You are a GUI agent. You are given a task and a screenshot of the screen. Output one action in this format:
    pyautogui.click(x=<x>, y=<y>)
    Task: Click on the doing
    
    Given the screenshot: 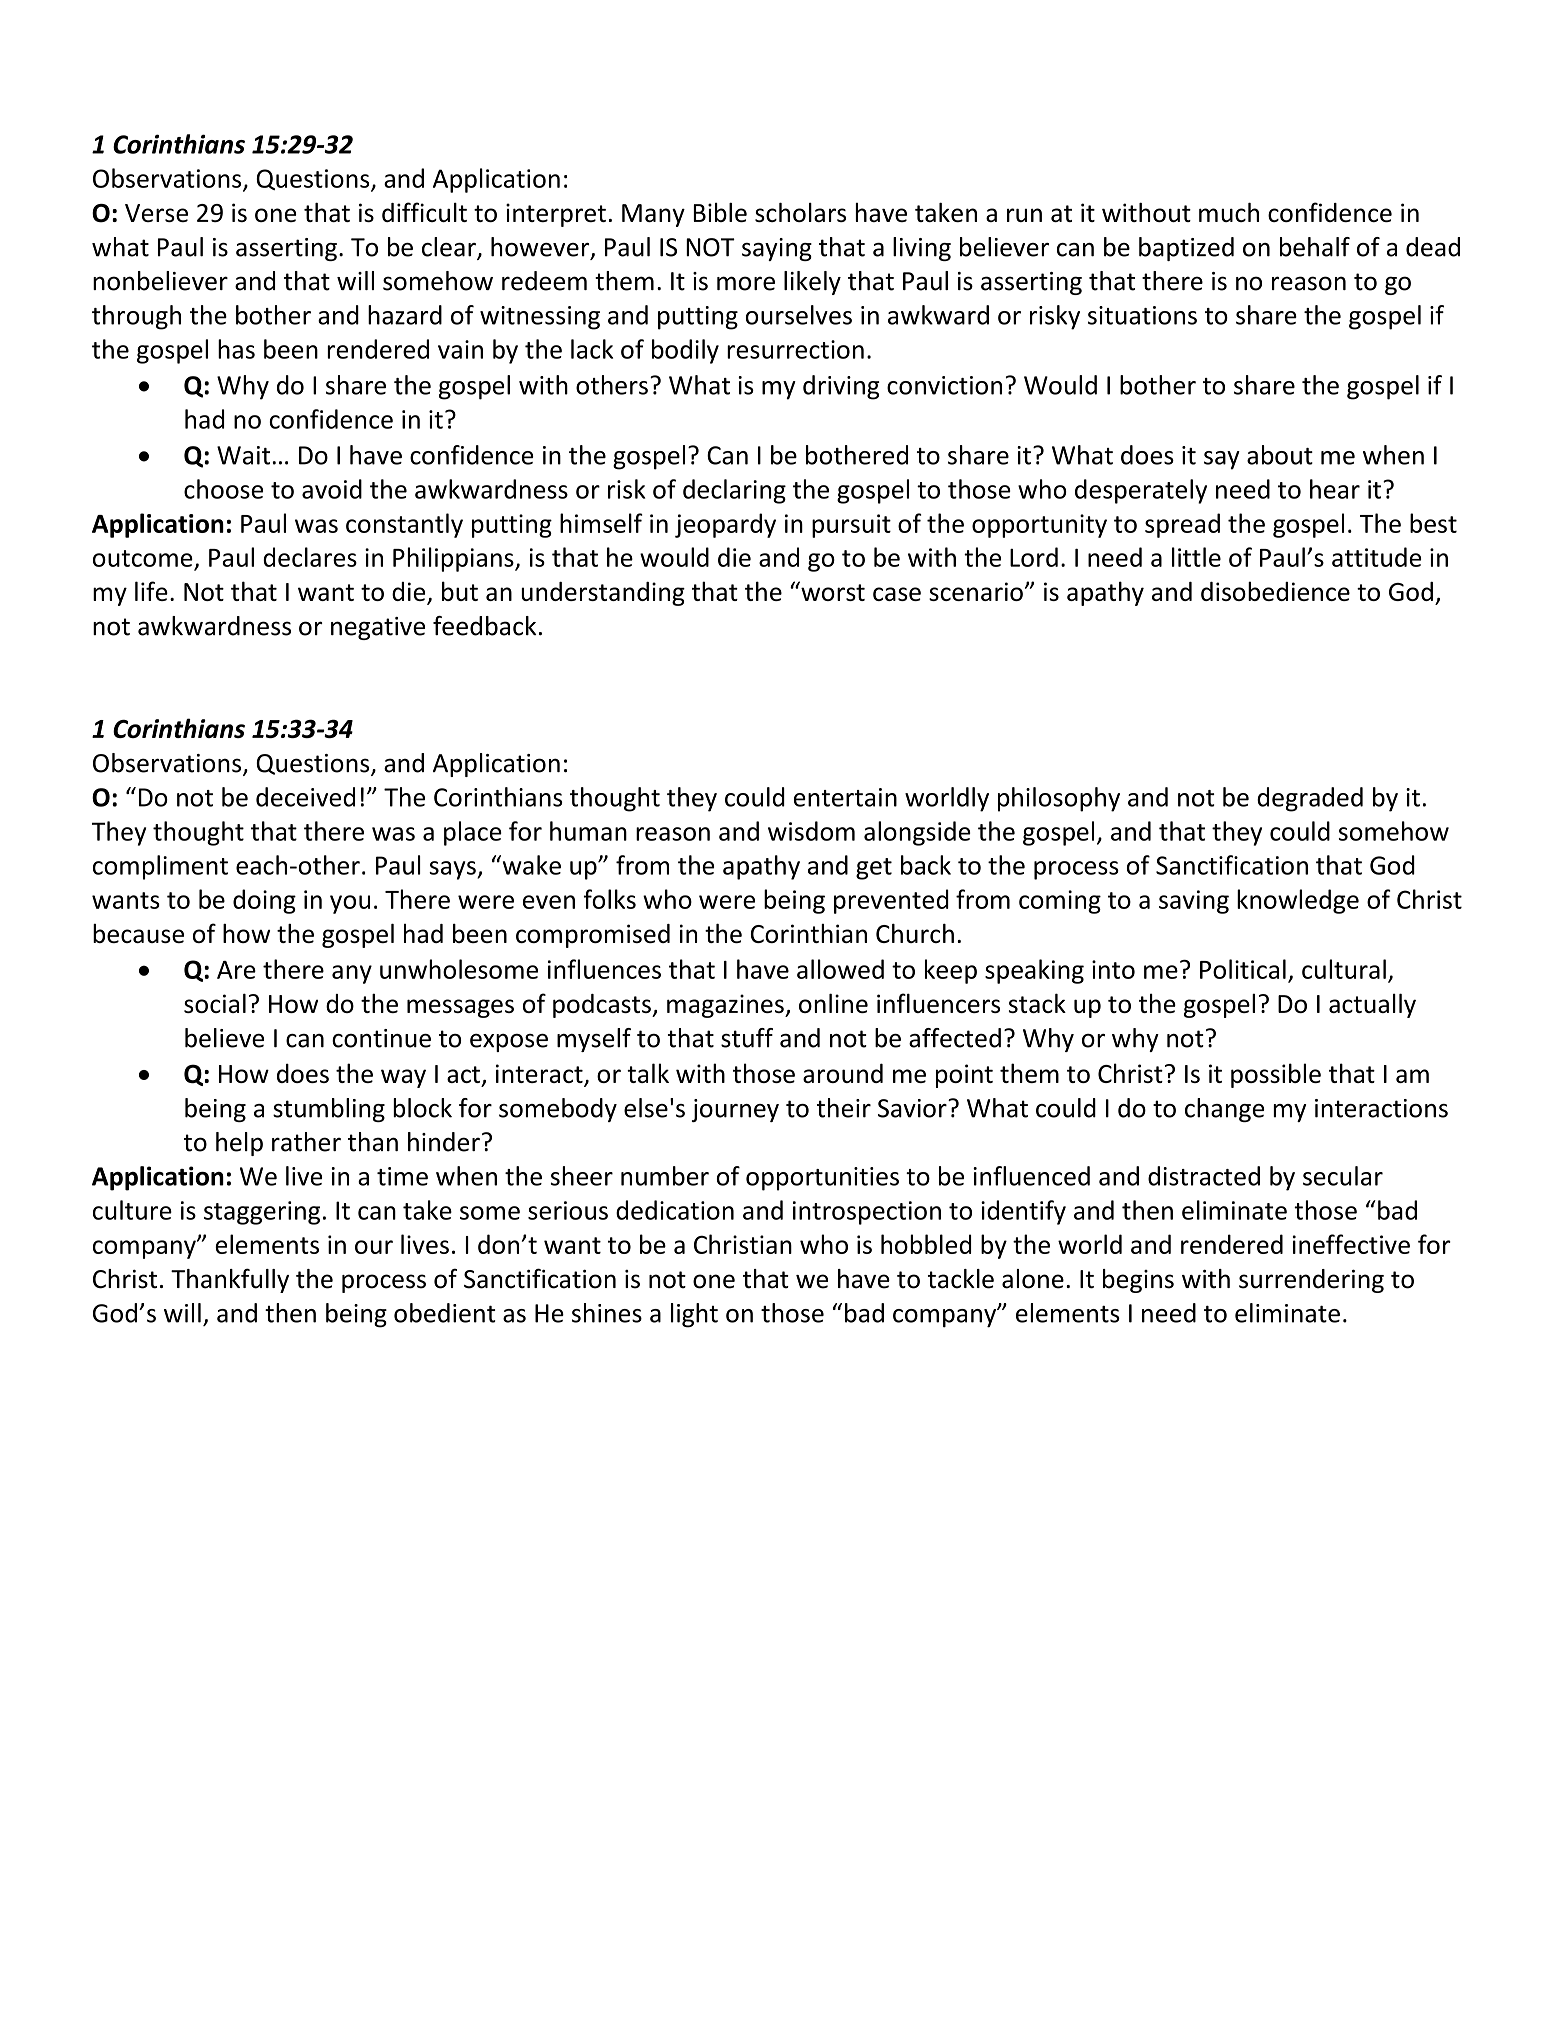 What is the action you would take?
    pyautogui.click(x=264, y=901)
